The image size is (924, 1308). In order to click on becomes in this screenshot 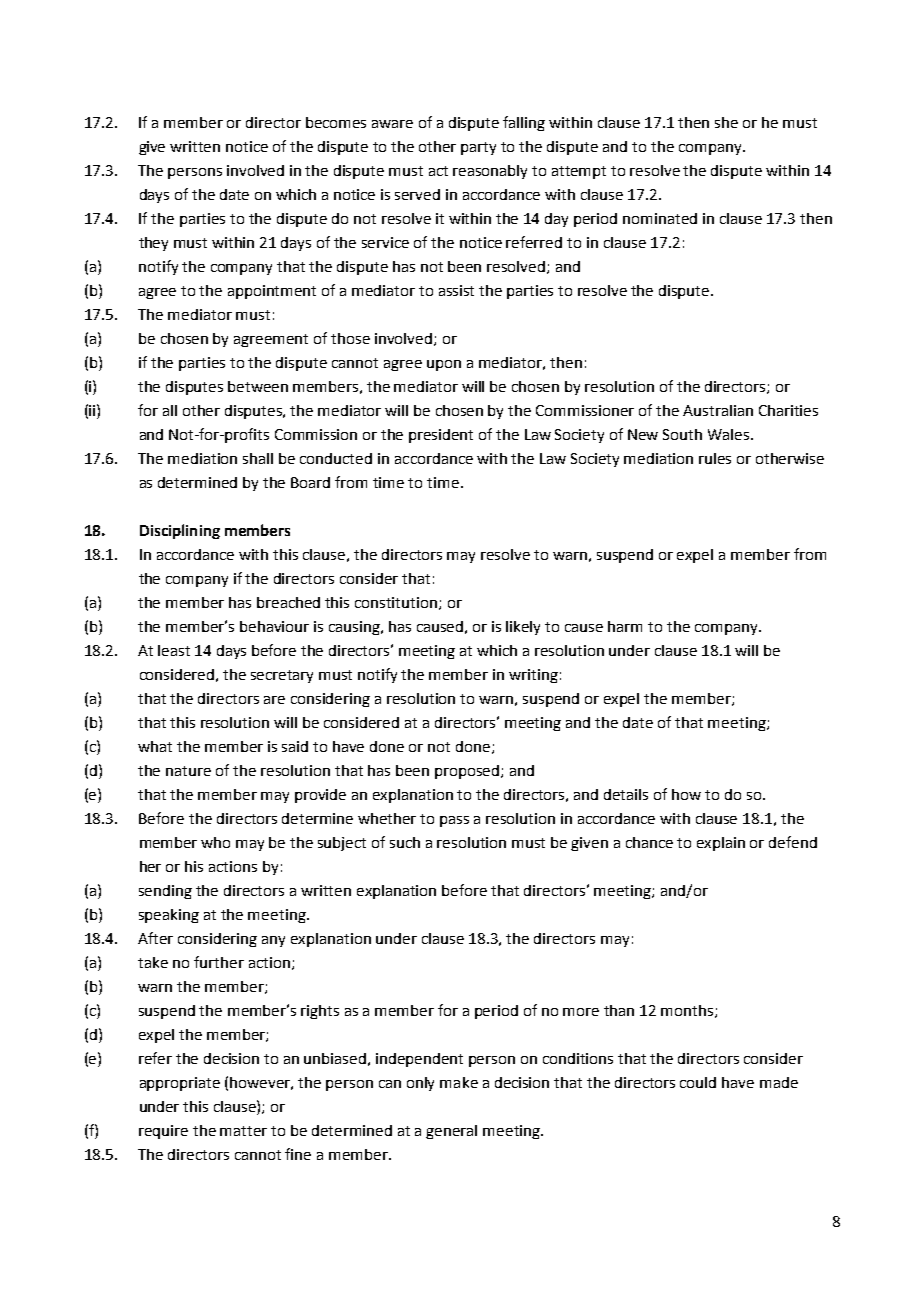, I will do `click(336, 122)`.
